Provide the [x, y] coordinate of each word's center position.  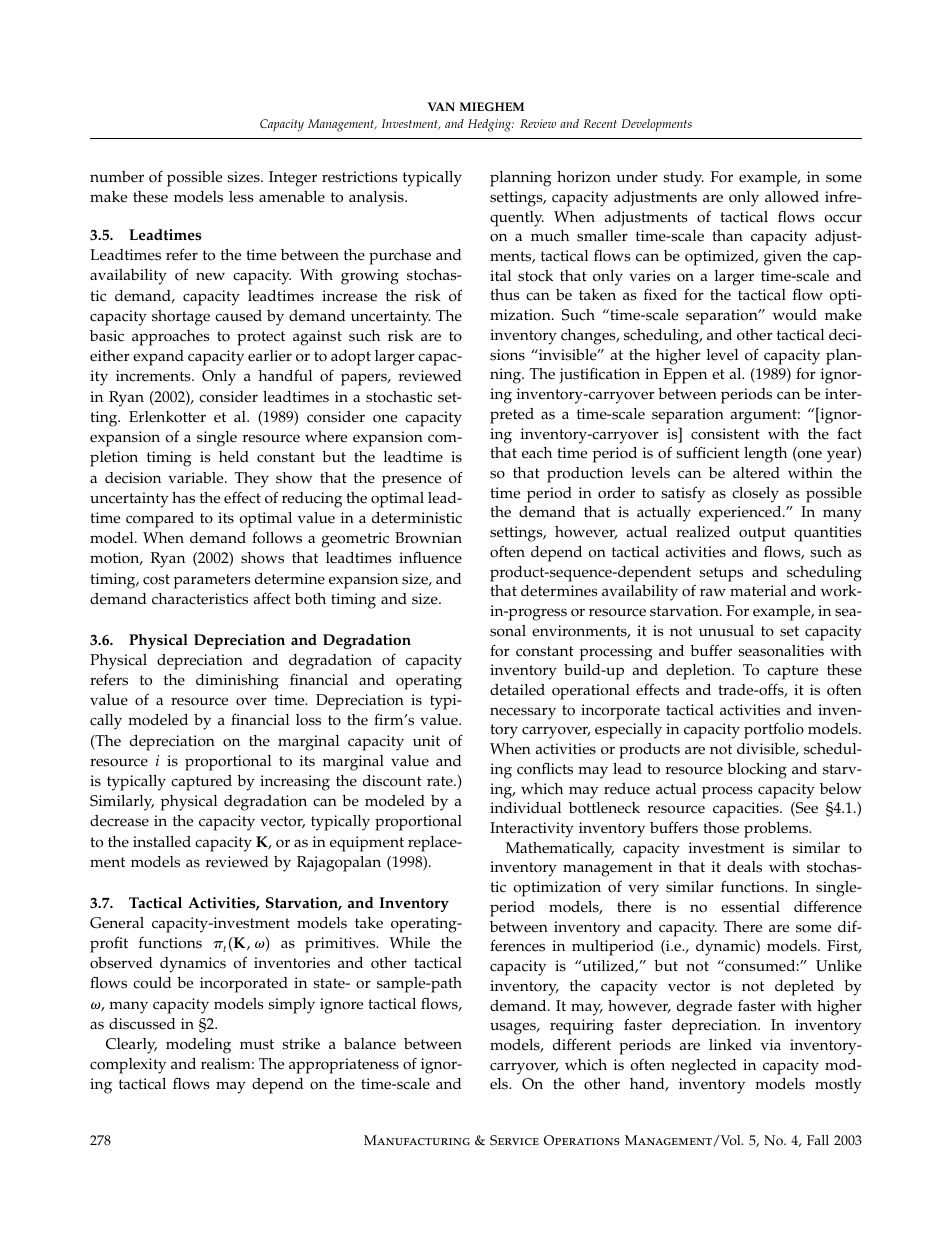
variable [197, 478]
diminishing [237, 682]
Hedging [491, 125]
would [795, 315]
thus [505, 295]
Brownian [428, 538]
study [683, 179]
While [410, 943]
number [117, 177]
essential [750, 907]
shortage [181, 318]
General [117, 923]
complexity [128, 1066]
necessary [523, 713]
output [762, 534]
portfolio [774, 730]
